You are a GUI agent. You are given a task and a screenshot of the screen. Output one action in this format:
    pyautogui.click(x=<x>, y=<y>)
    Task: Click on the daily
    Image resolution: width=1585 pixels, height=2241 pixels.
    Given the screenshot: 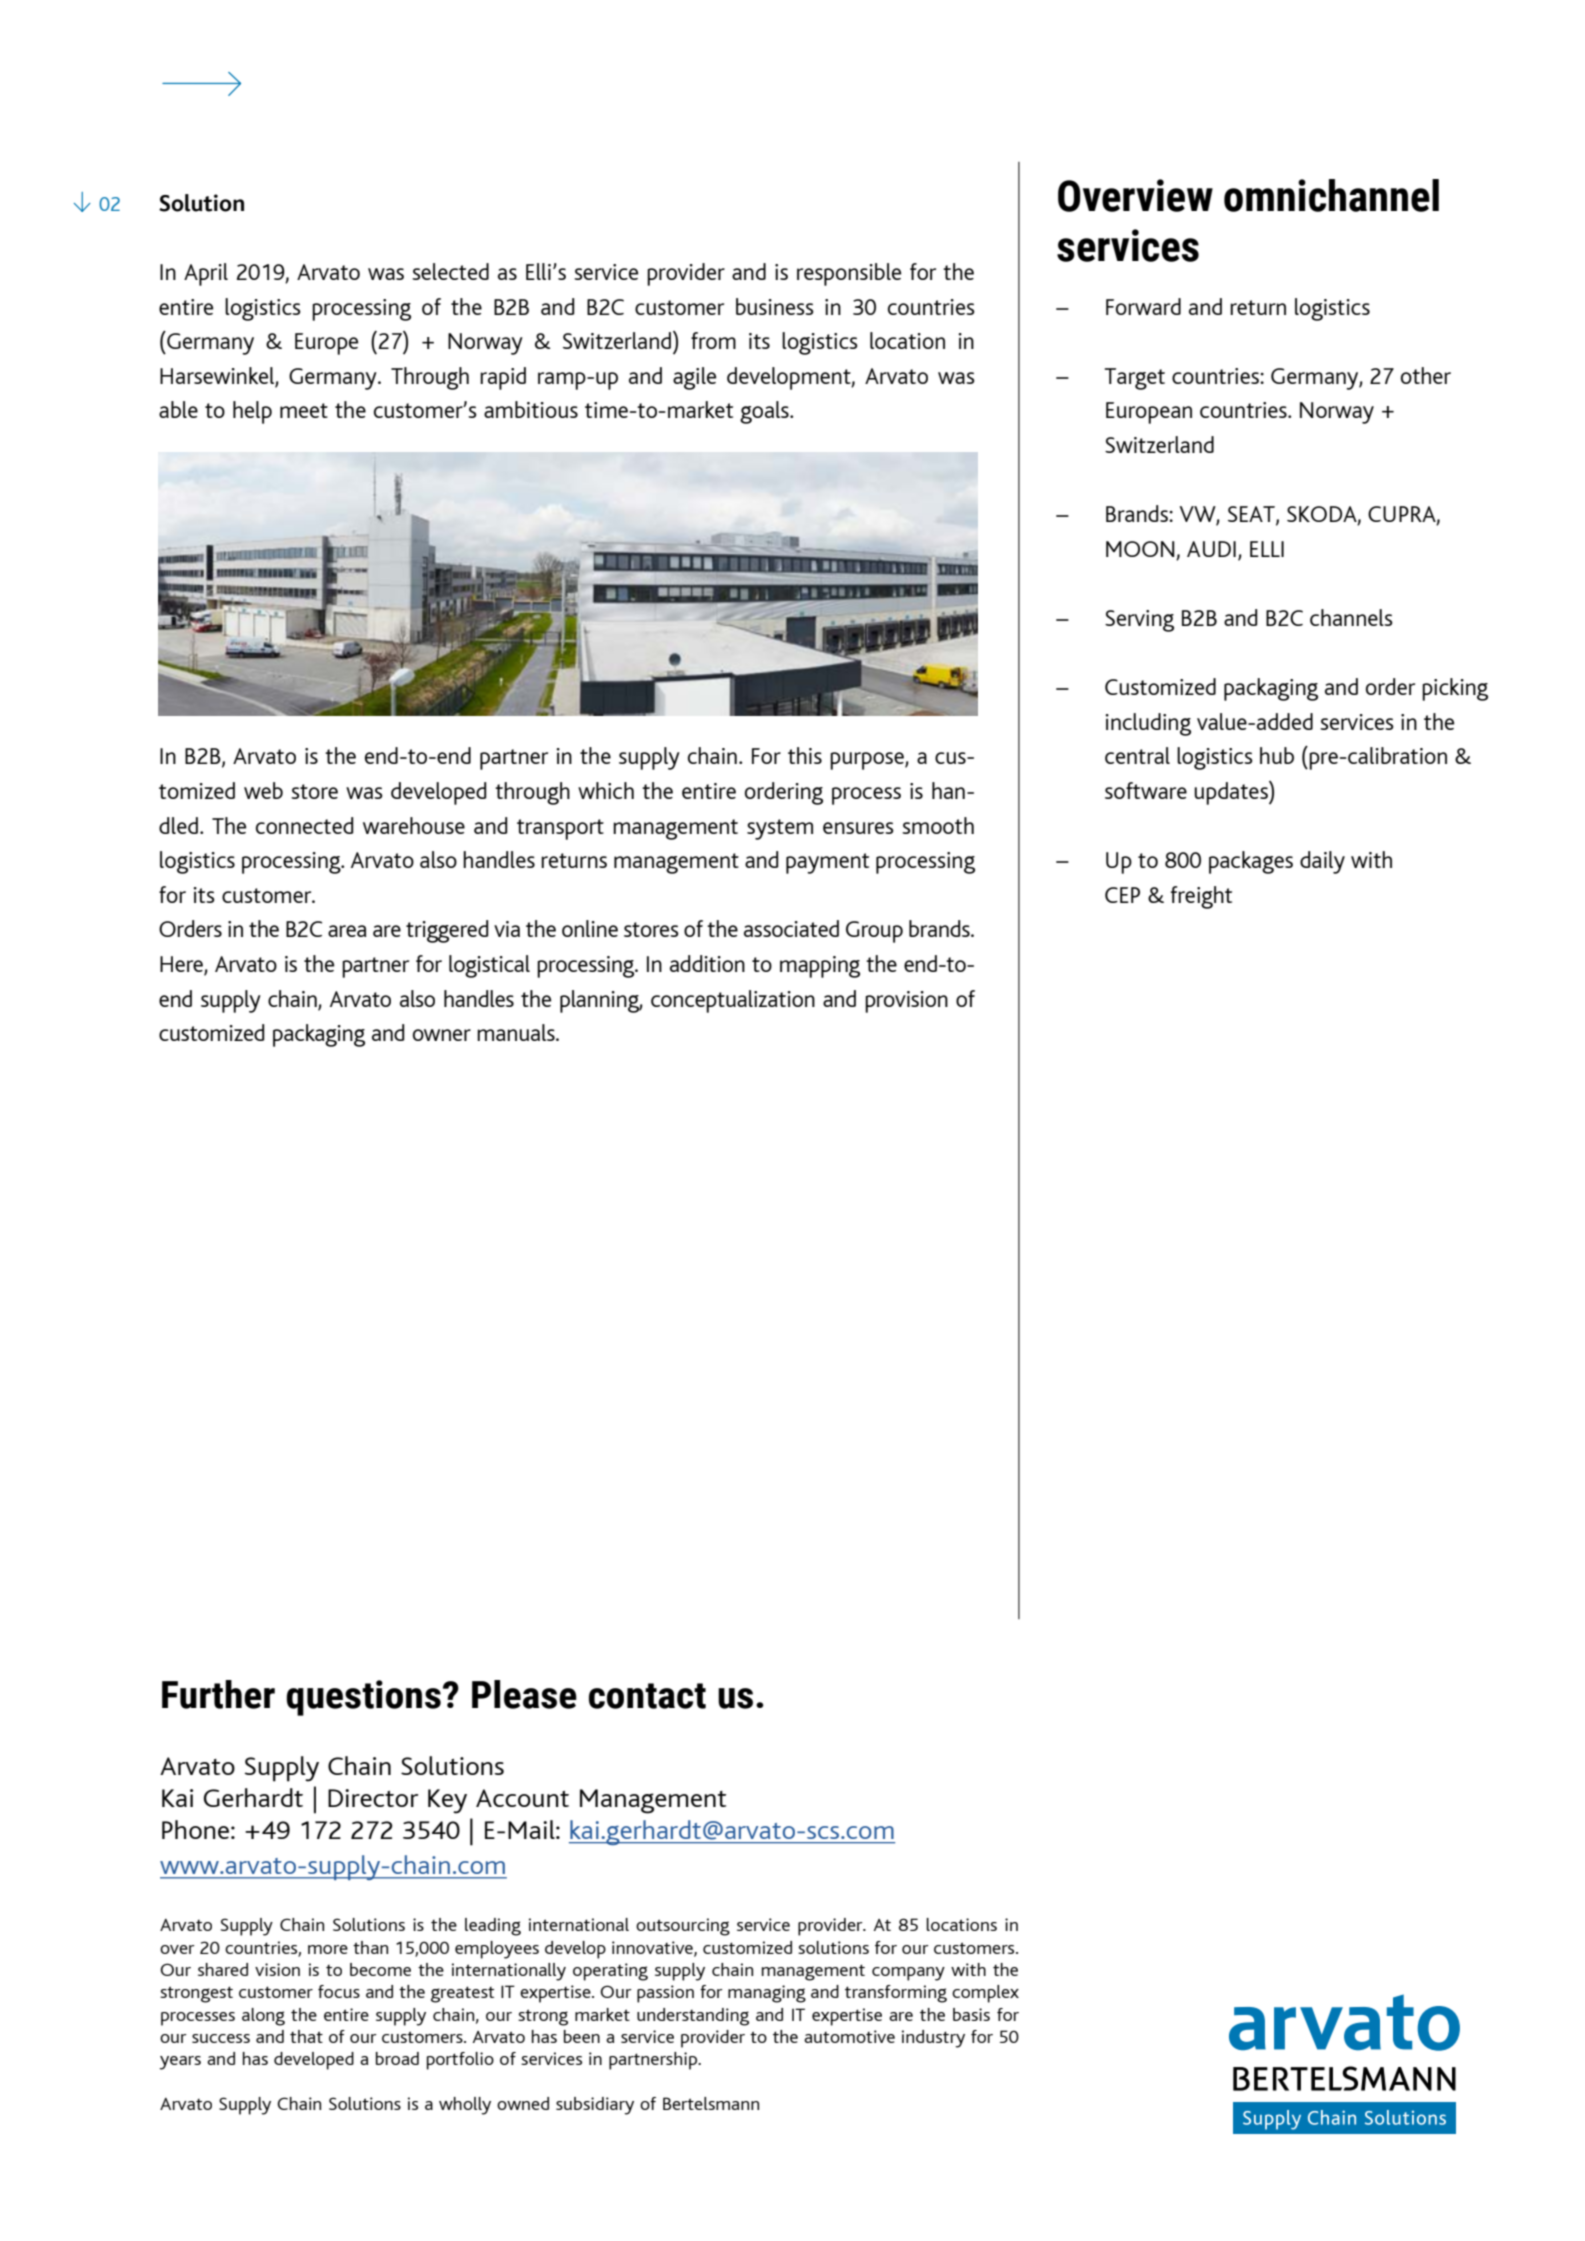 What is the action you would take?
    pyautogui.click(x=1322, y=862)
